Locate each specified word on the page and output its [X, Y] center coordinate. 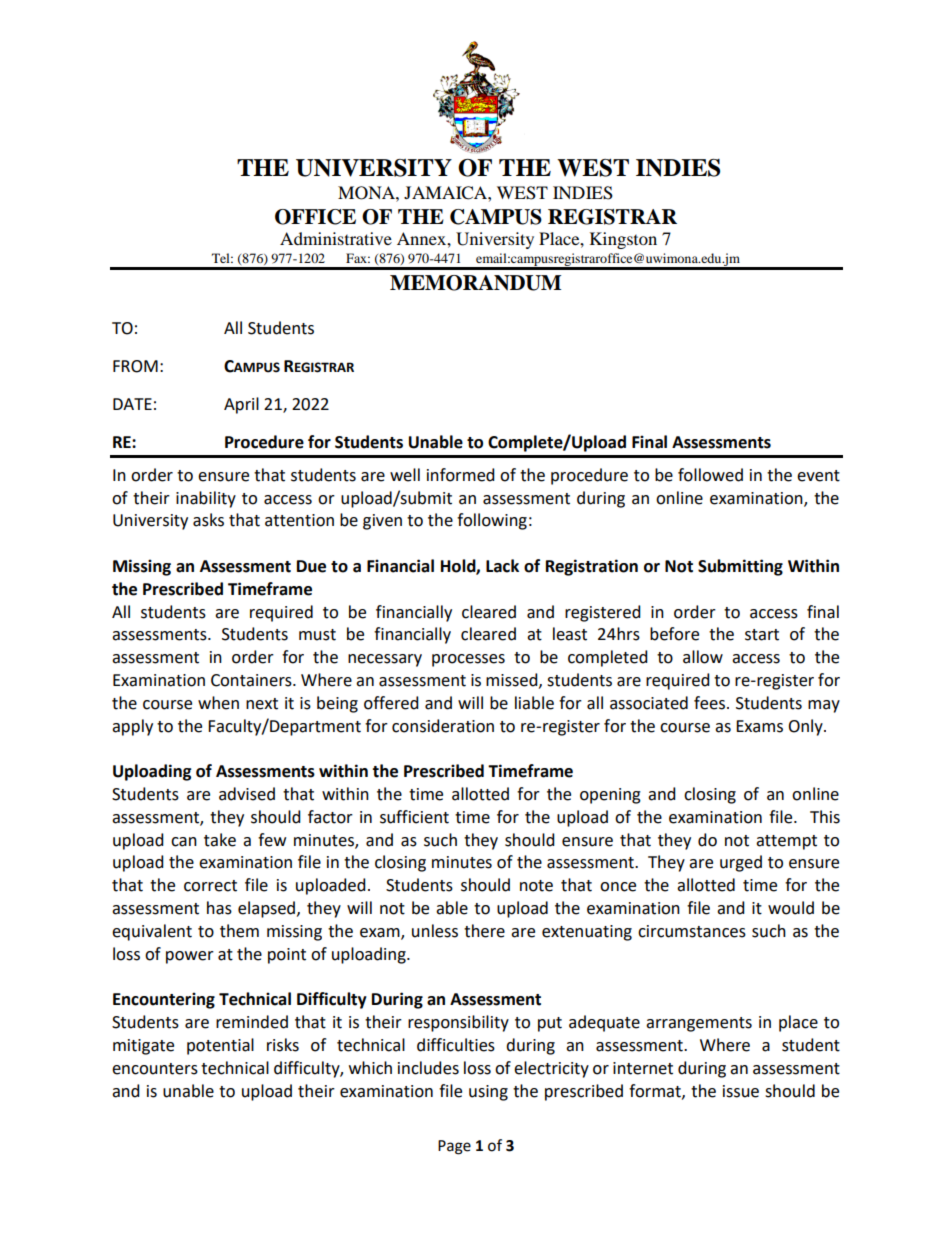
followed [710, 475]
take [220, 840]
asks [208, 520]
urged [741, 863]
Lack [502, 566]
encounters [155, 1069]
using [488, 1093]
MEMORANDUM [475, 283]
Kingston [623, 240]
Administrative [336, 238]
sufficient [414, 817]
